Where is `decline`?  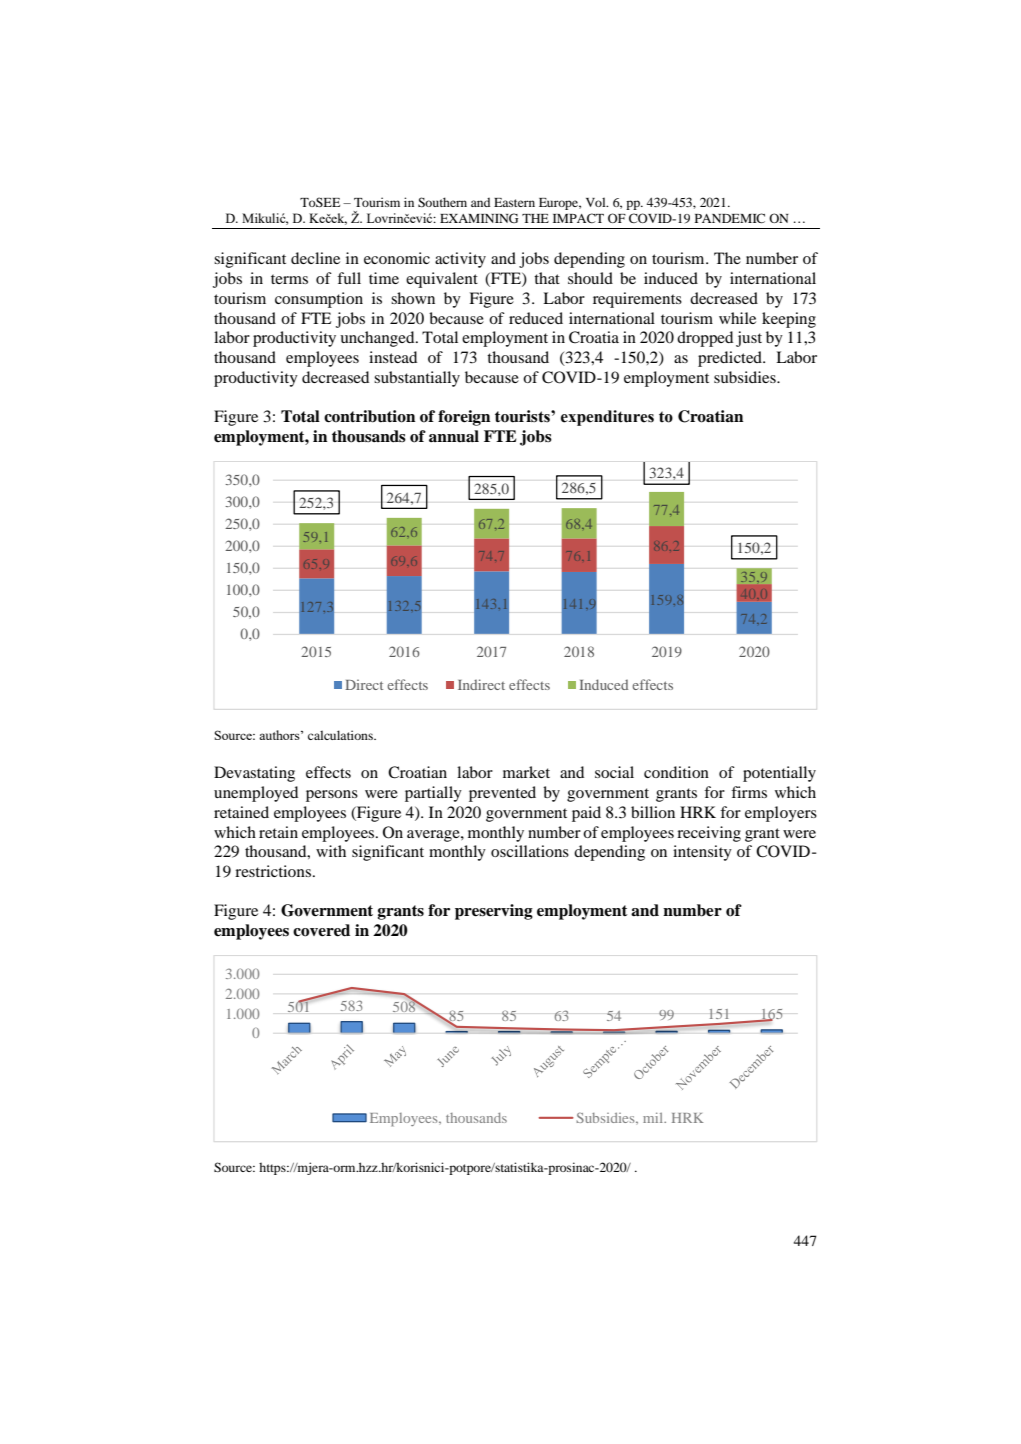
decline is located at coordinates (315, 258).
